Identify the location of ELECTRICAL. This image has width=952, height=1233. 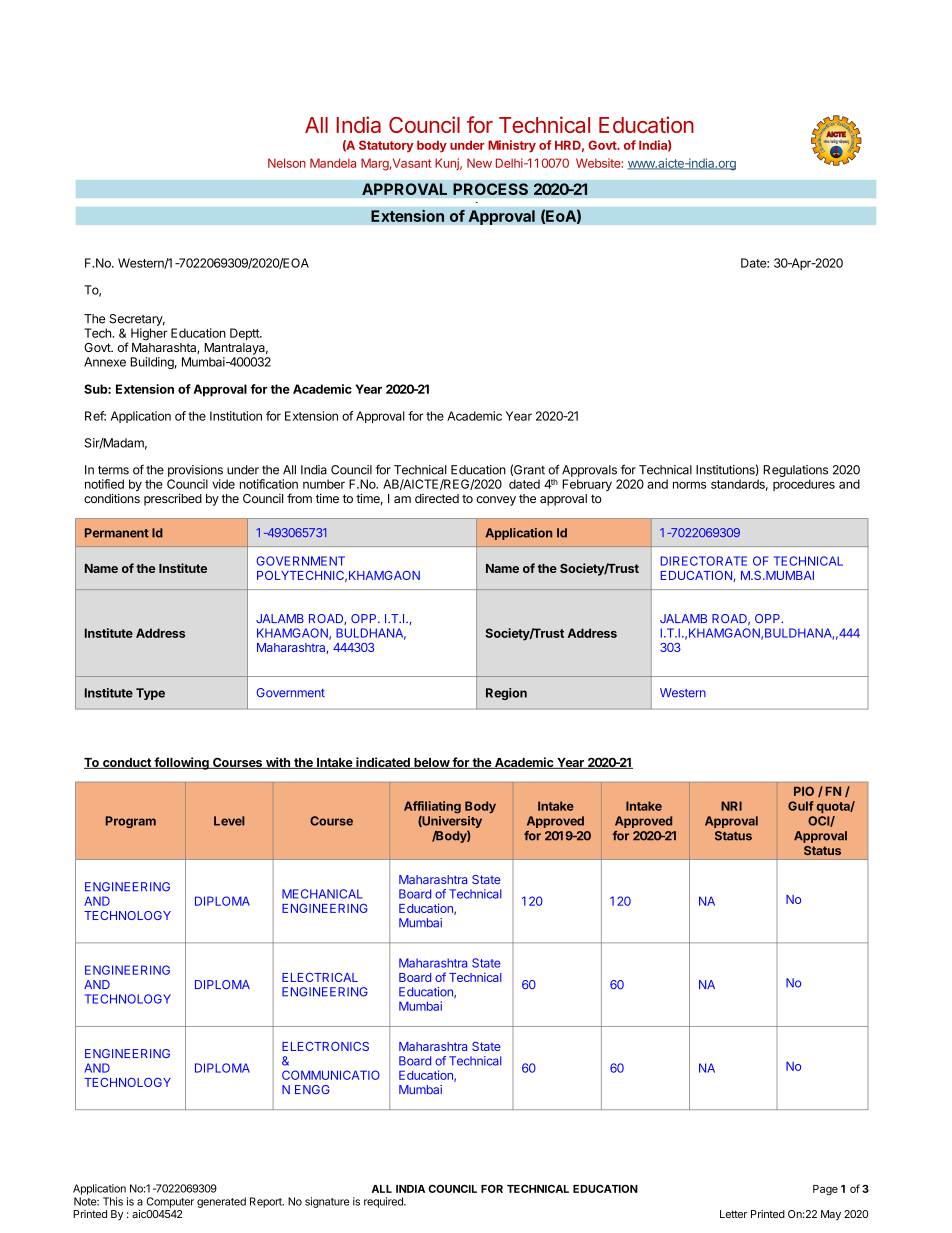
(320, 977).
